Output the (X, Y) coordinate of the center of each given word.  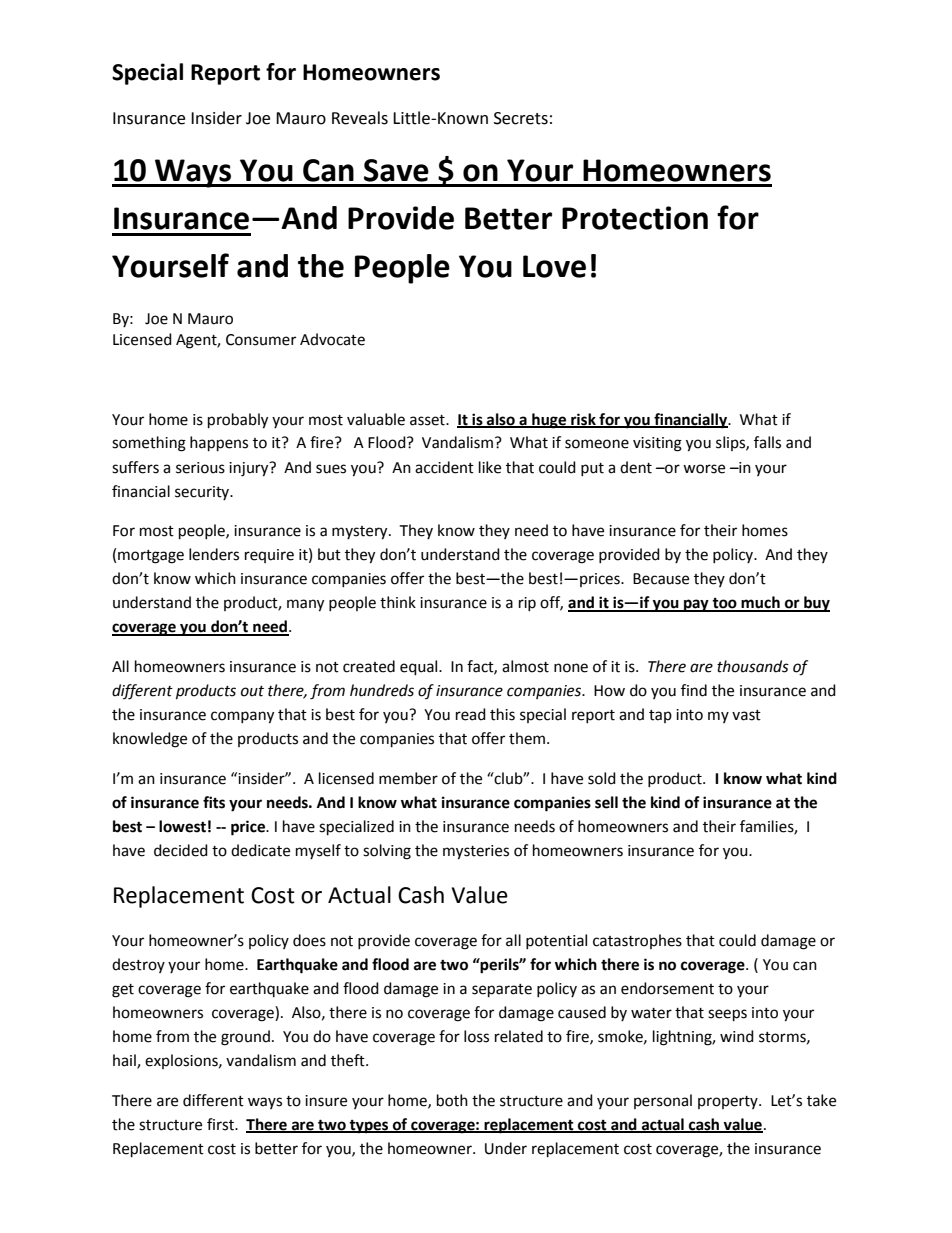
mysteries (476, 852)
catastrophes (637, 941)
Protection (635, 218)
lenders (214, 554)
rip (527, 604)
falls (767, 442)
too (724, 604)
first (221, 1124)
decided (181, 850)
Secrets (521, 118)
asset (428, 420)
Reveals (360, 118)
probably (238, 421)
